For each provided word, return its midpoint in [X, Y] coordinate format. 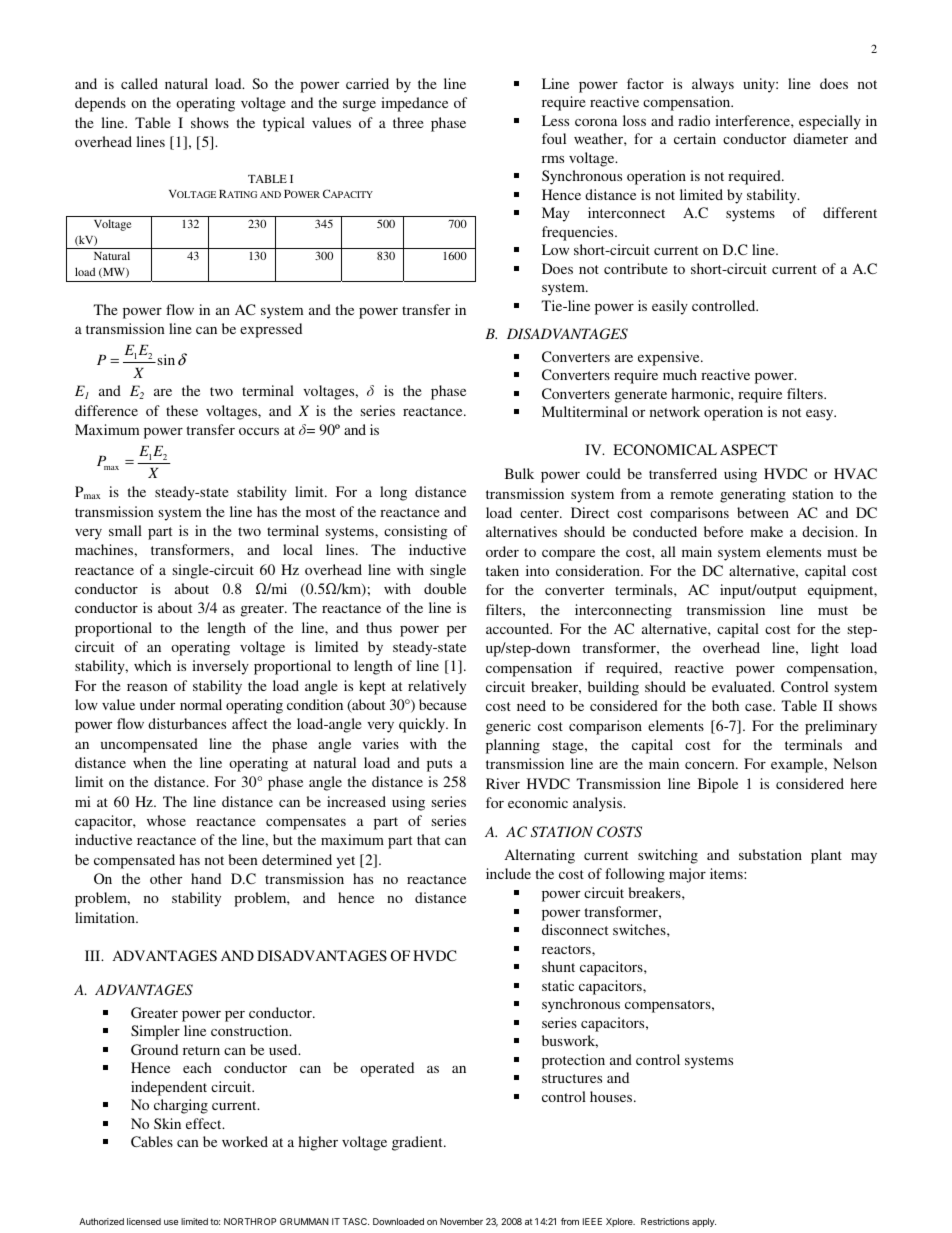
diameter [820, 138]
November [461, 1221]
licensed [144, 1221]
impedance [414, 104]
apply [704, 1222]
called [139, 83]
